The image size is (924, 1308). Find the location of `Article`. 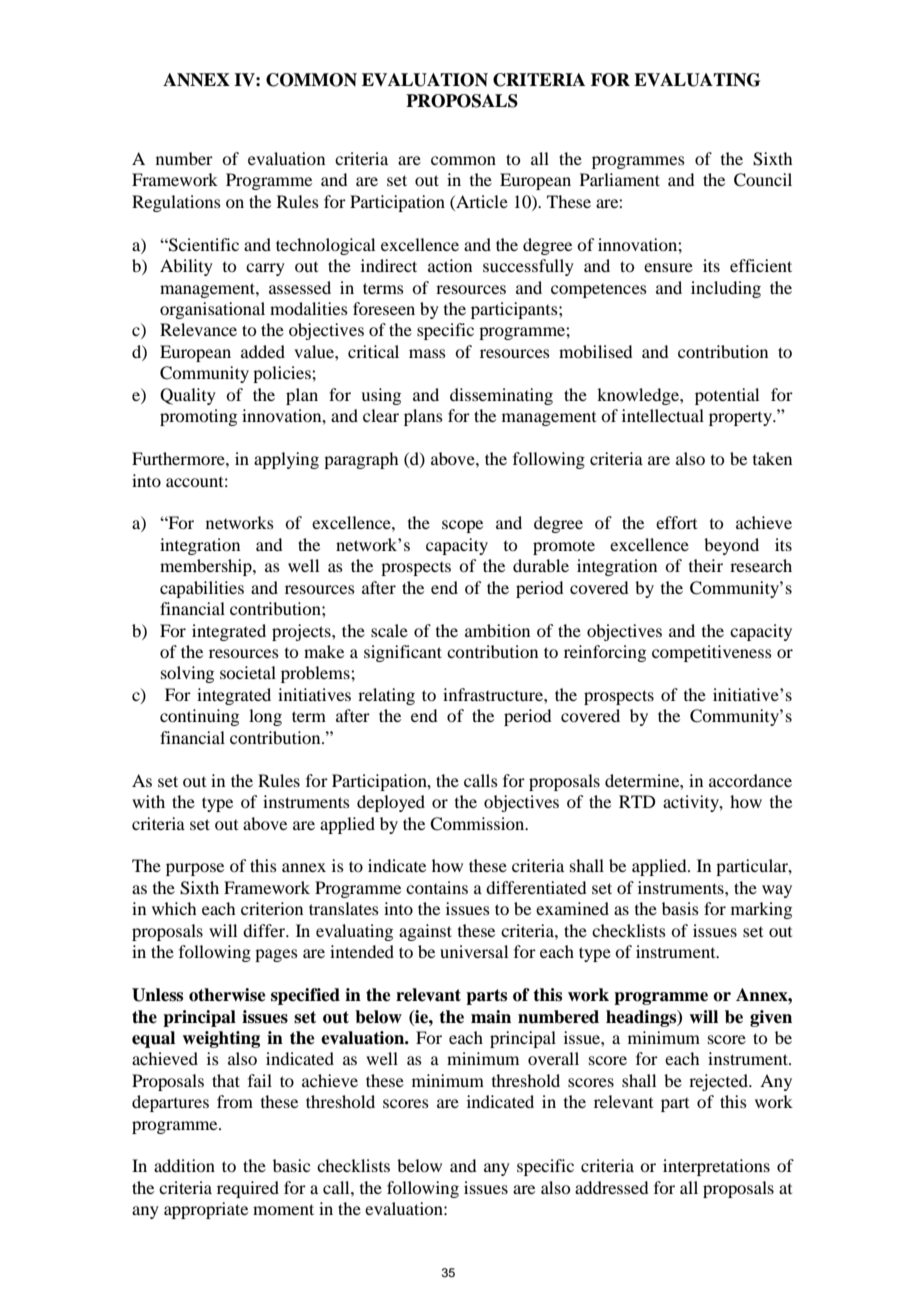

Article is located at coordinates (481, 201).
